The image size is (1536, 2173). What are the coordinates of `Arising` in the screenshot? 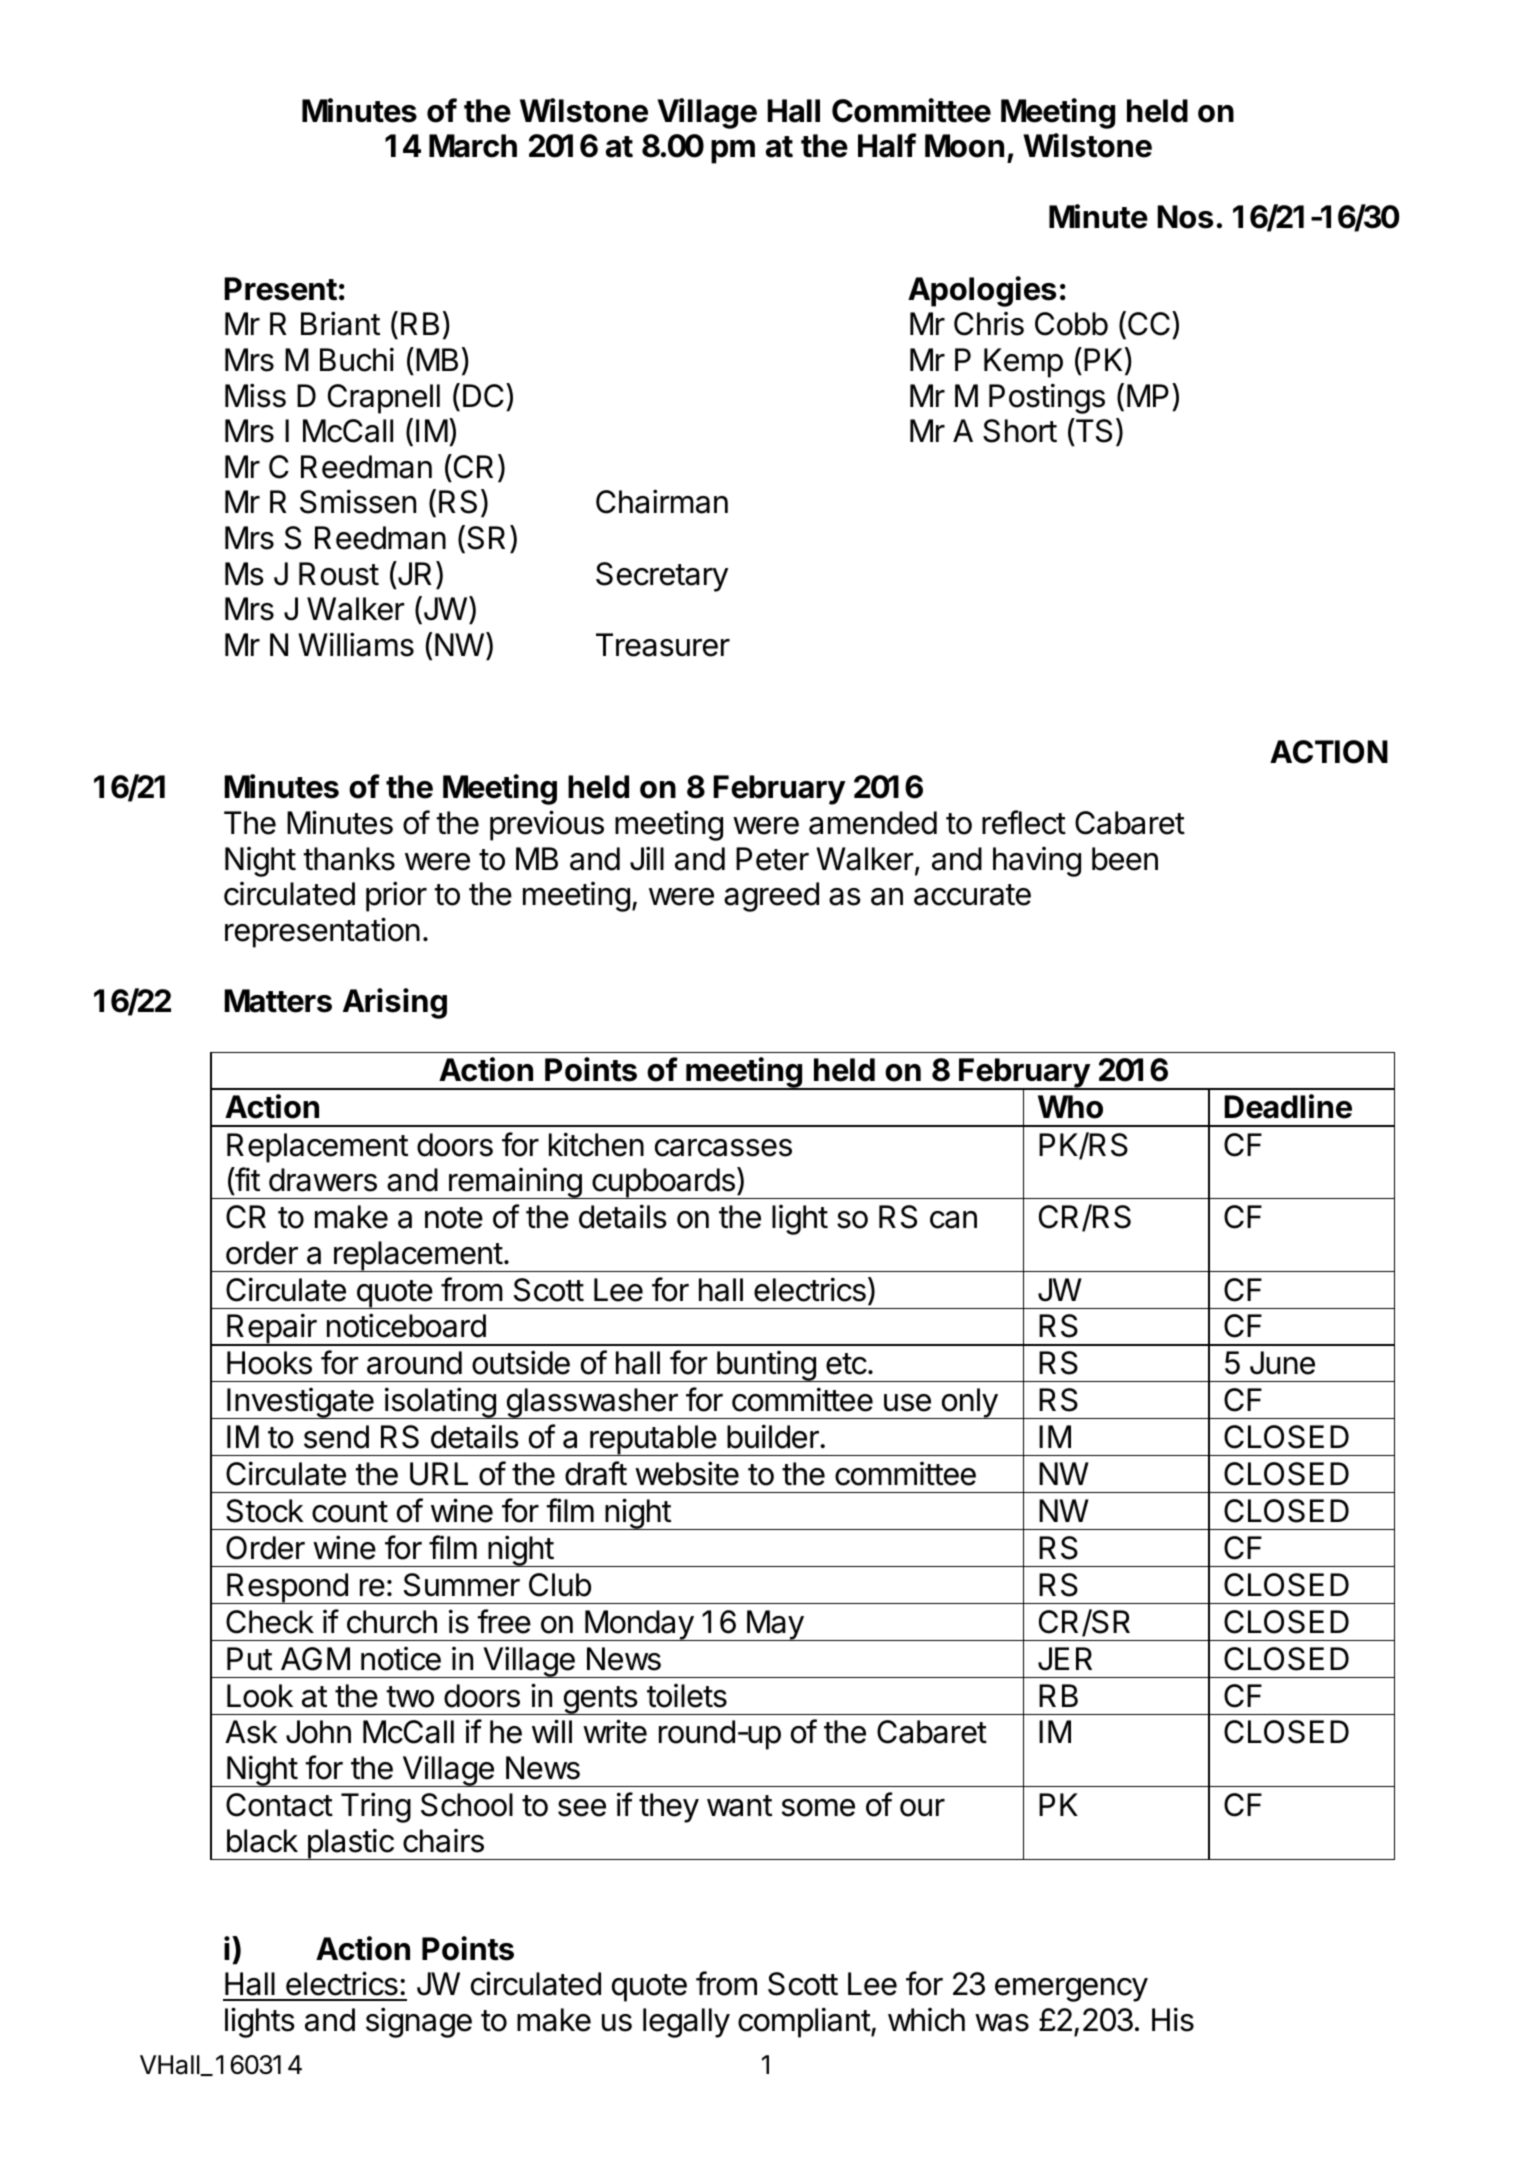 It's located at (395, 1003).
